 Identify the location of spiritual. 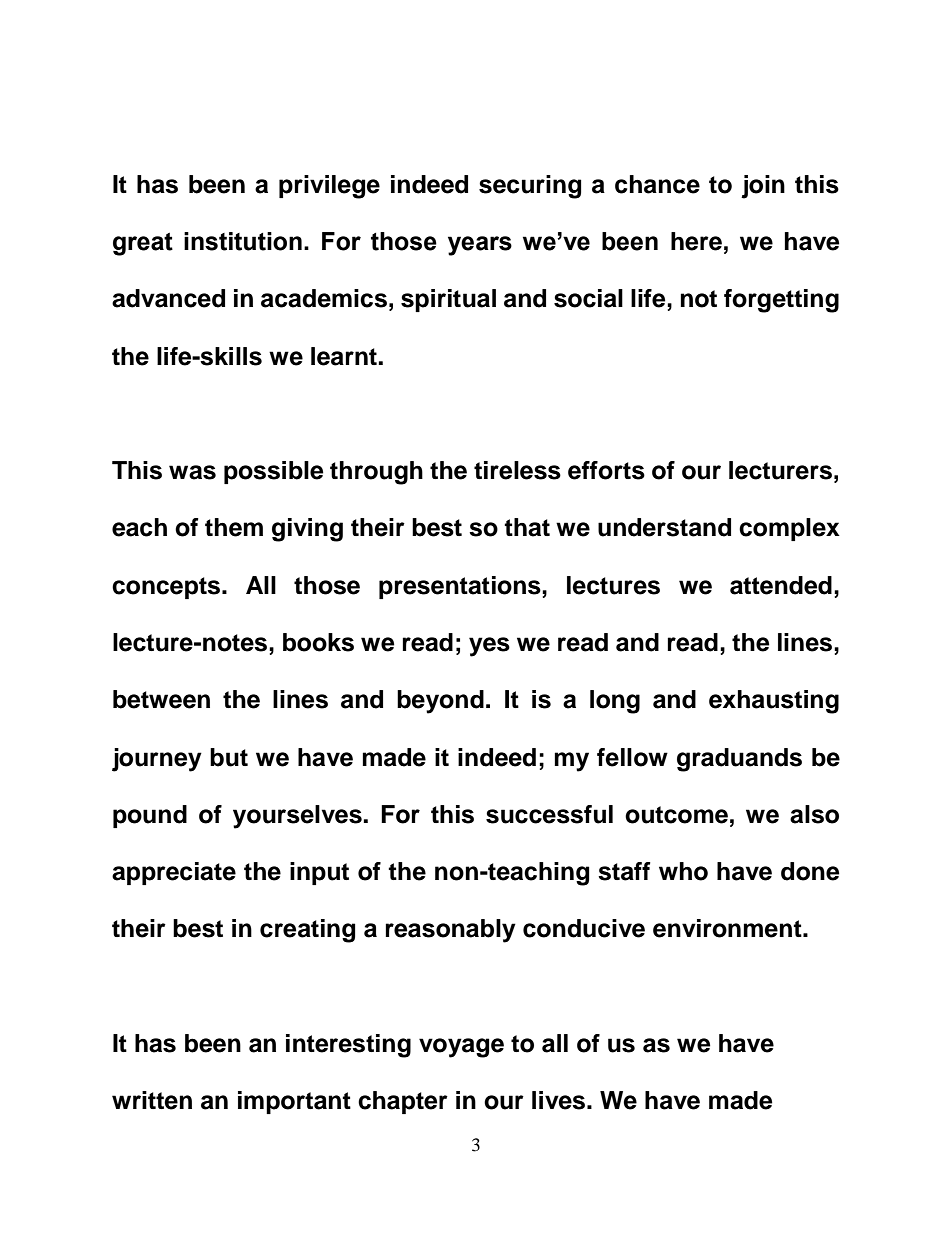
(448, 300).
